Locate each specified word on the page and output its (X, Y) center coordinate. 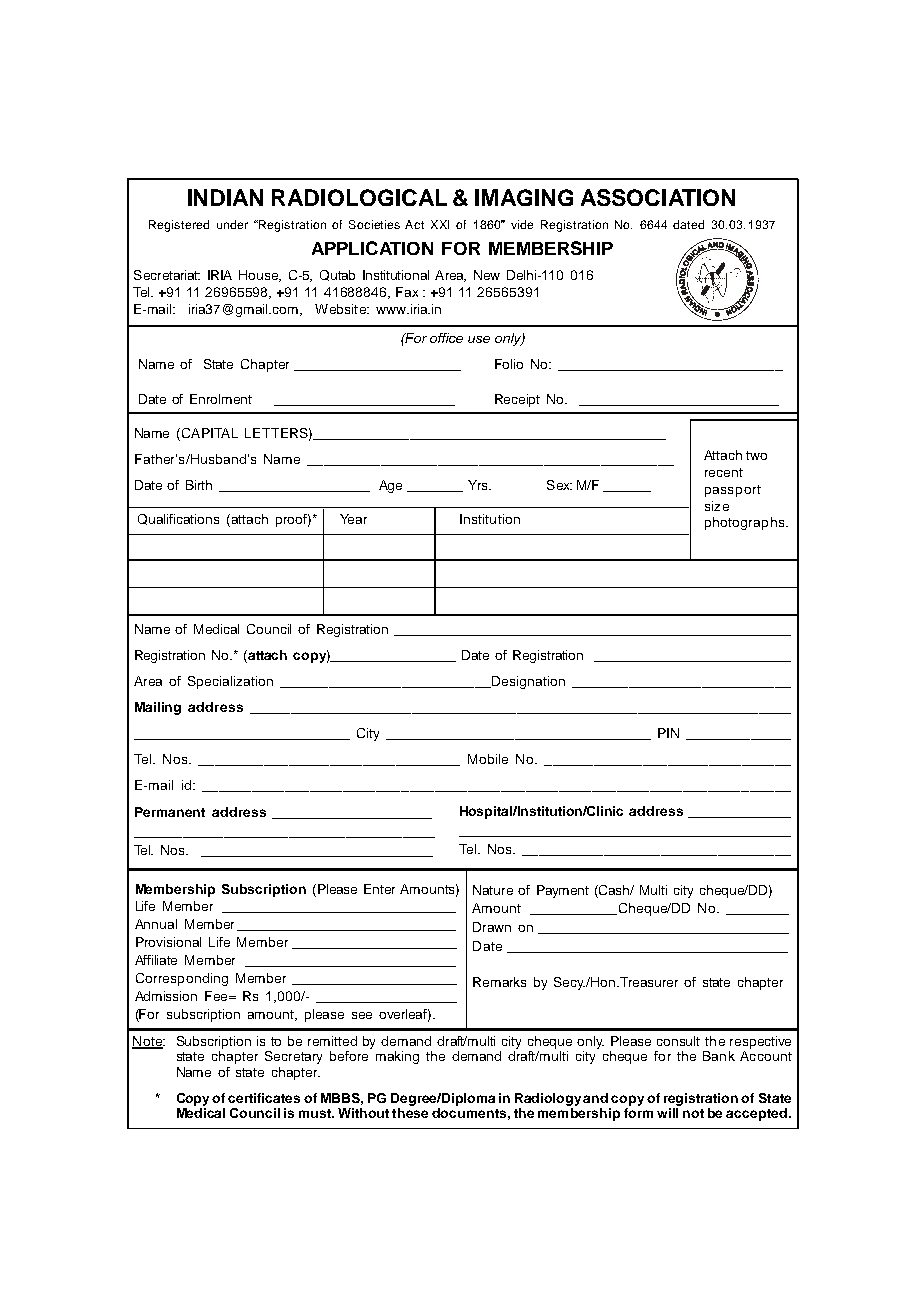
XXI (440, 224)
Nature (493, 890)
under (232, 224)
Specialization (230, 682)
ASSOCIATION (658, 197)
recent (724, 472)
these (410, 1113)
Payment (563, 891)
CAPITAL (210, 433)
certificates (264, 1098)
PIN (668, 733)
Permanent (170, 812)
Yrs (479, 485)
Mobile (488, 759)
